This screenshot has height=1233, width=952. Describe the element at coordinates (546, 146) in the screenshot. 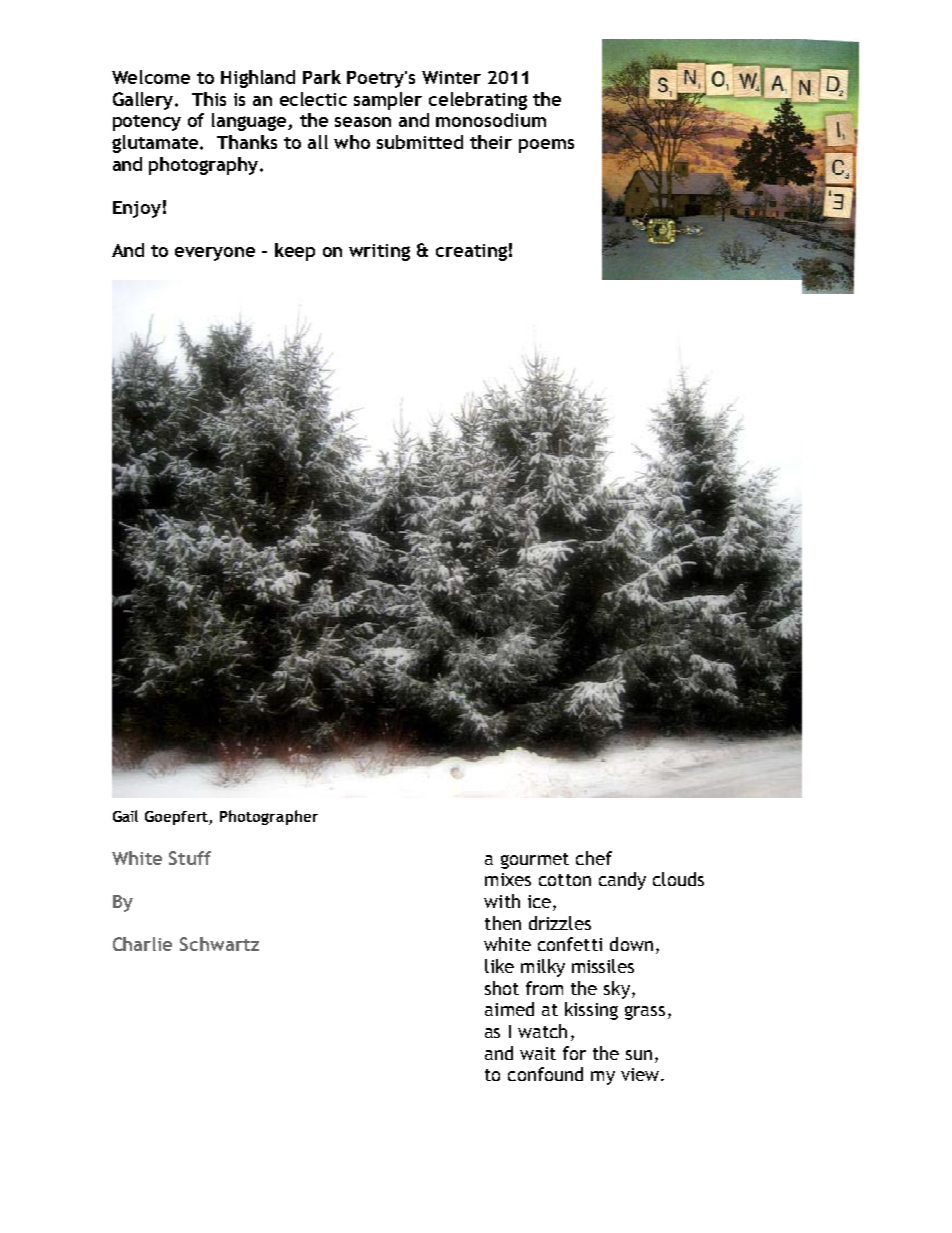

I see `poems` at that location.
